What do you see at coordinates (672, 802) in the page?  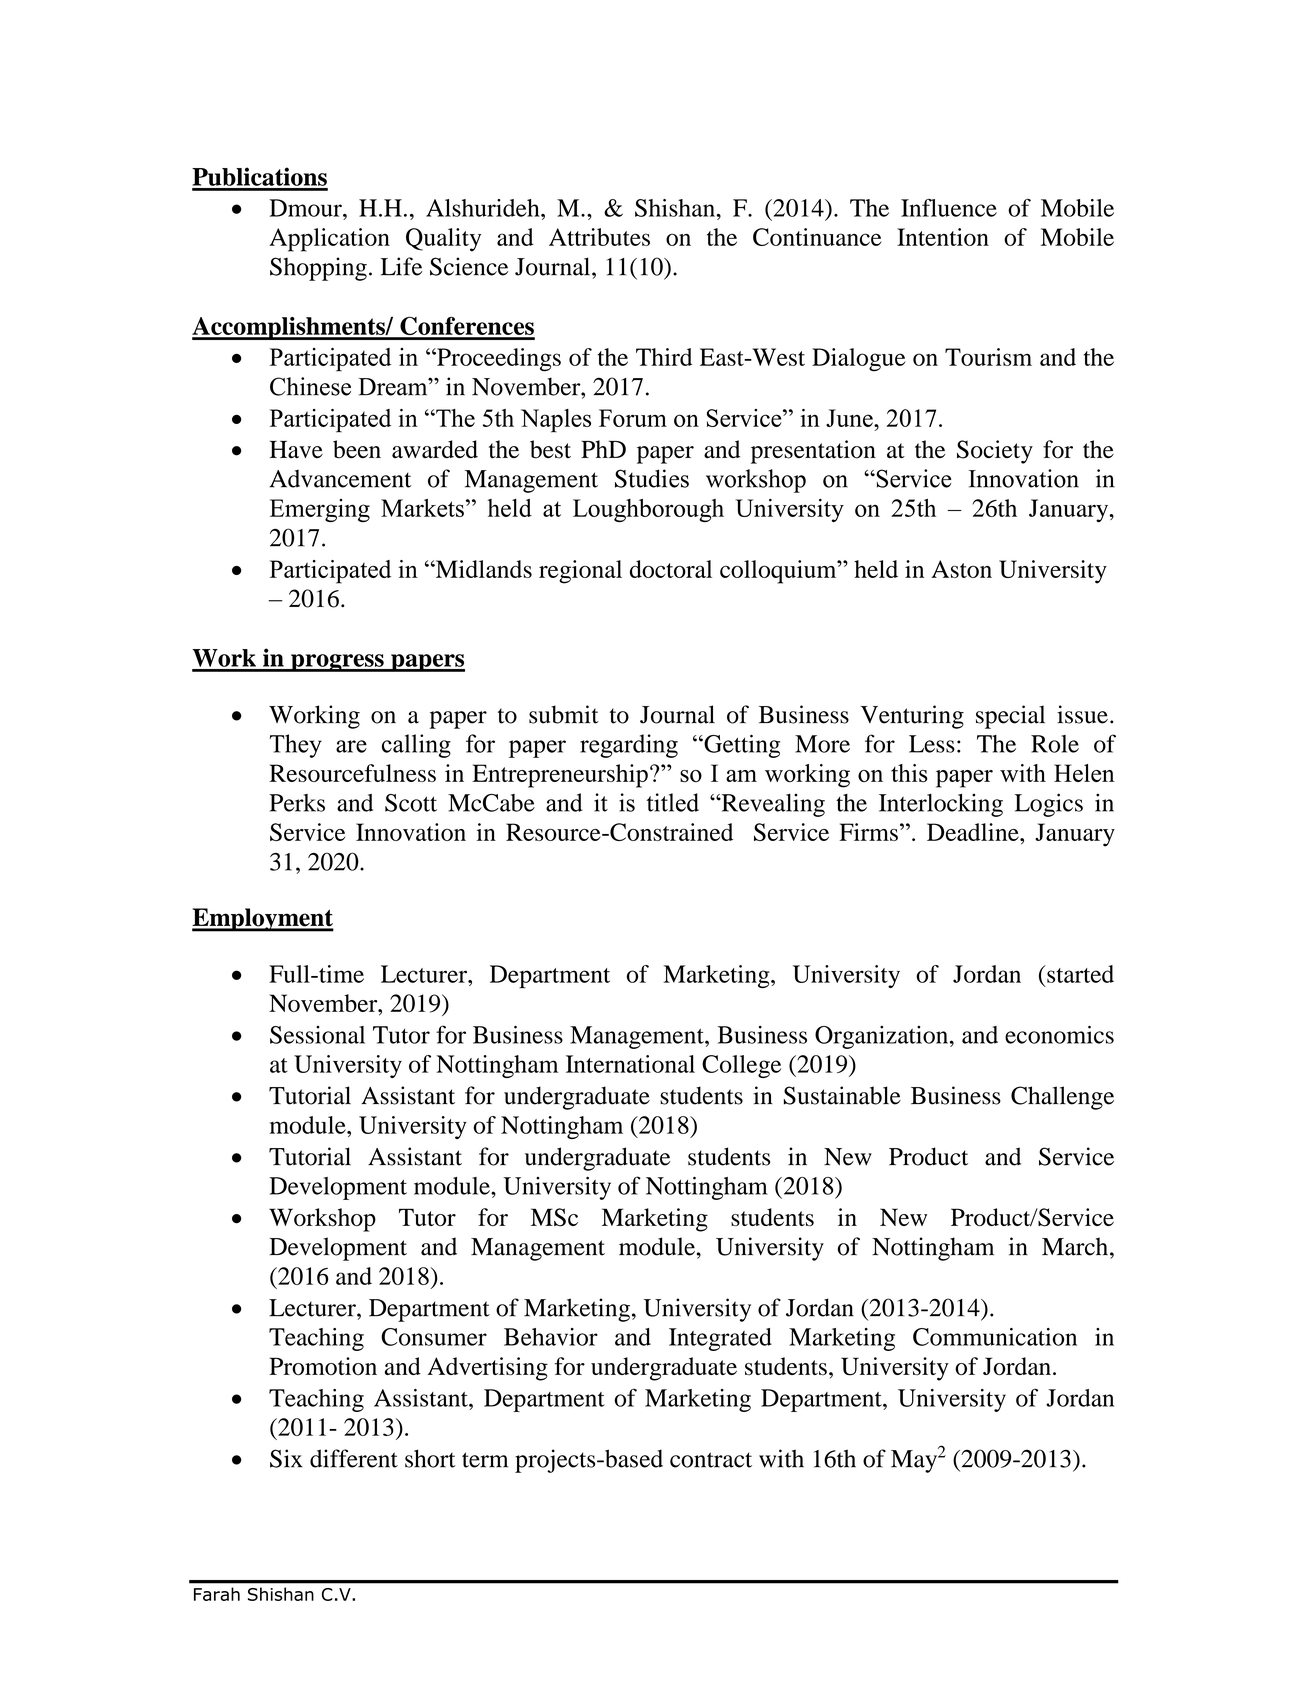 I see `titled` at bounding box center [672, 802].
